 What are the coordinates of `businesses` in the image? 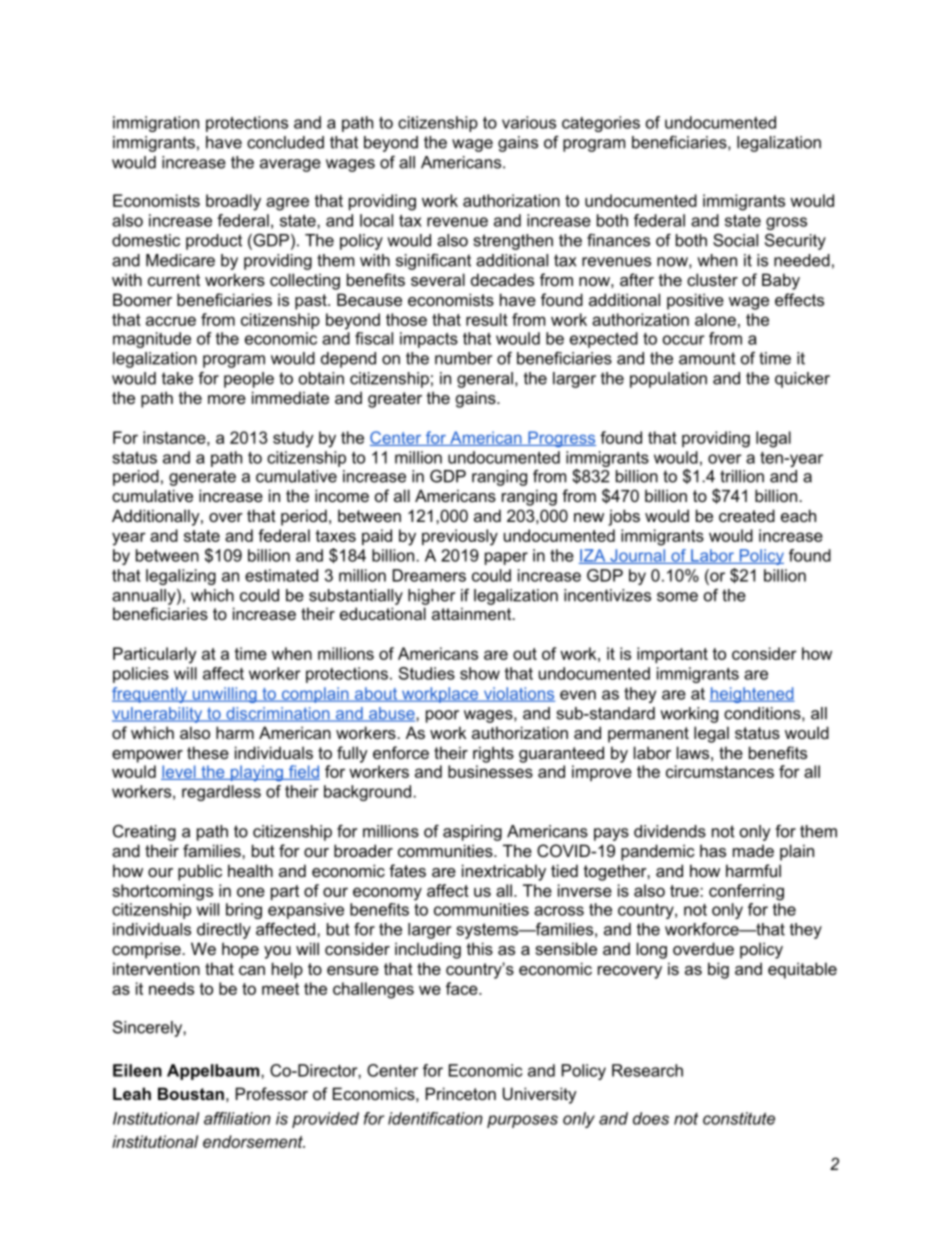 It's located at (490, 771).
